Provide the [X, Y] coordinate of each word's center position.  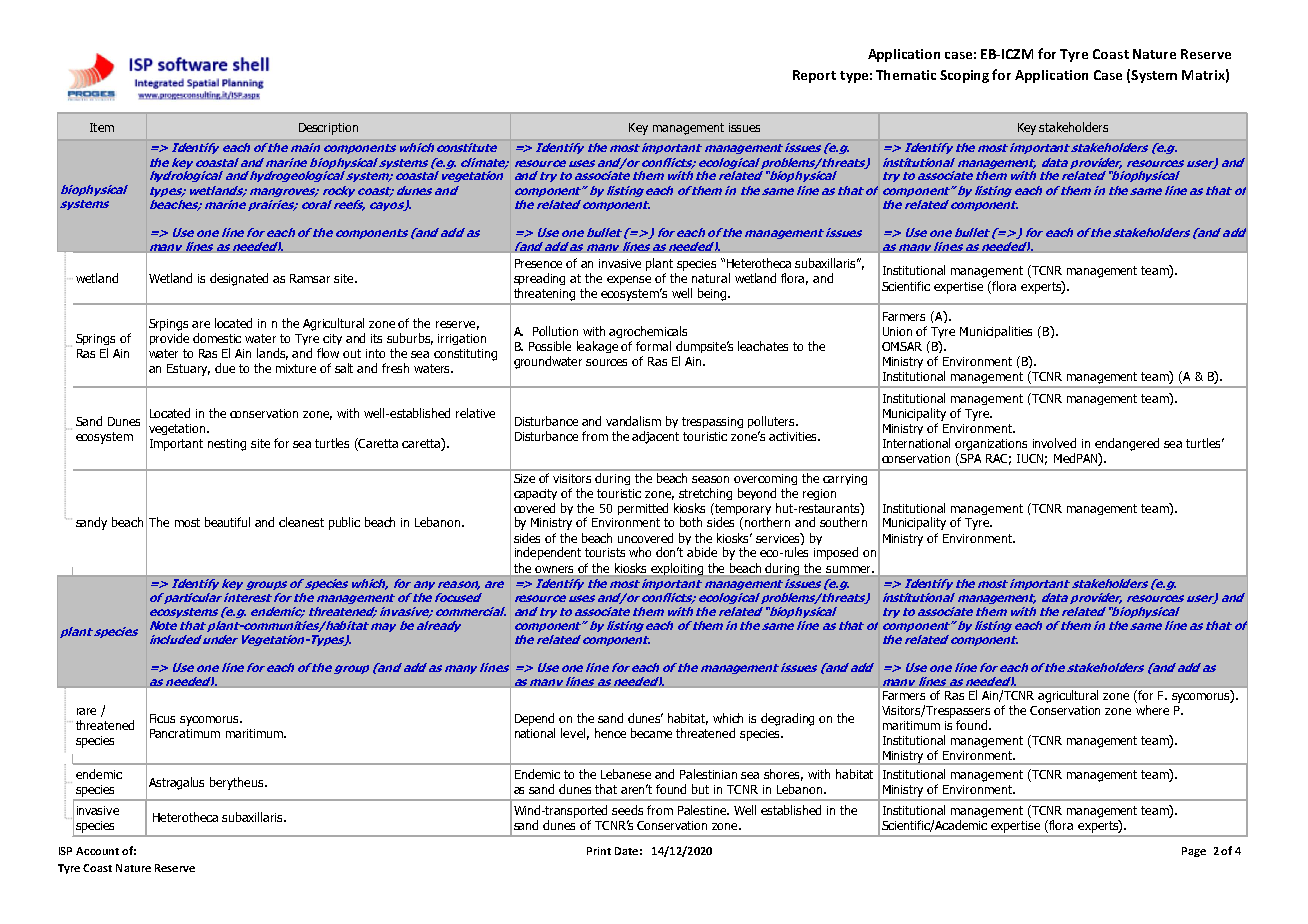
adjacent [655, 437]
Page [1194, 852]
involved [1054, 443]
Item [102, 127]
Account [97, 851]
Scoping [964, 76]
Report [814, 76]
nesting [227, 445]
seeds [627, 810]
